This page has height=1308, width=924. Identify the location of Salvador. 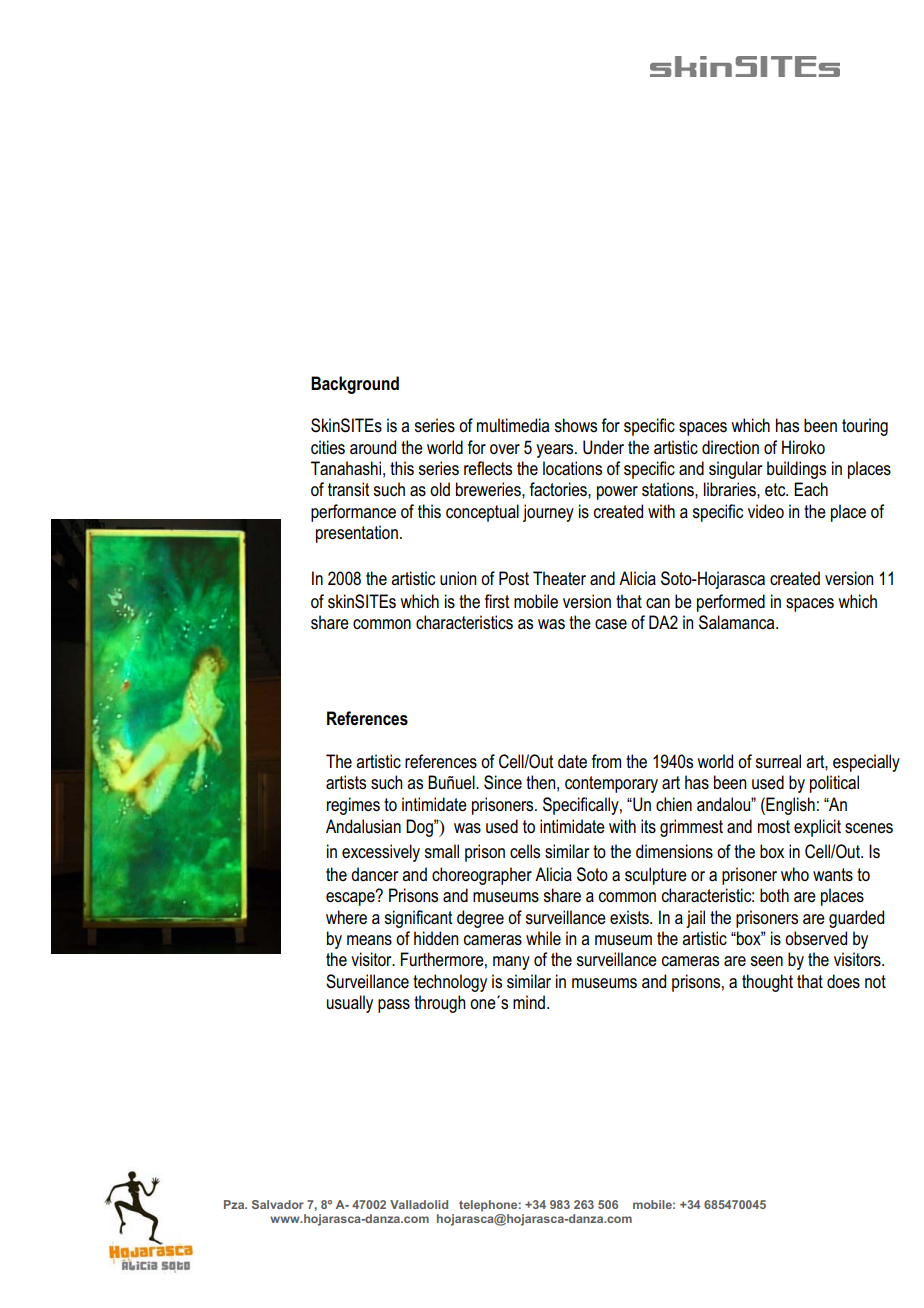
(278, 1204).
